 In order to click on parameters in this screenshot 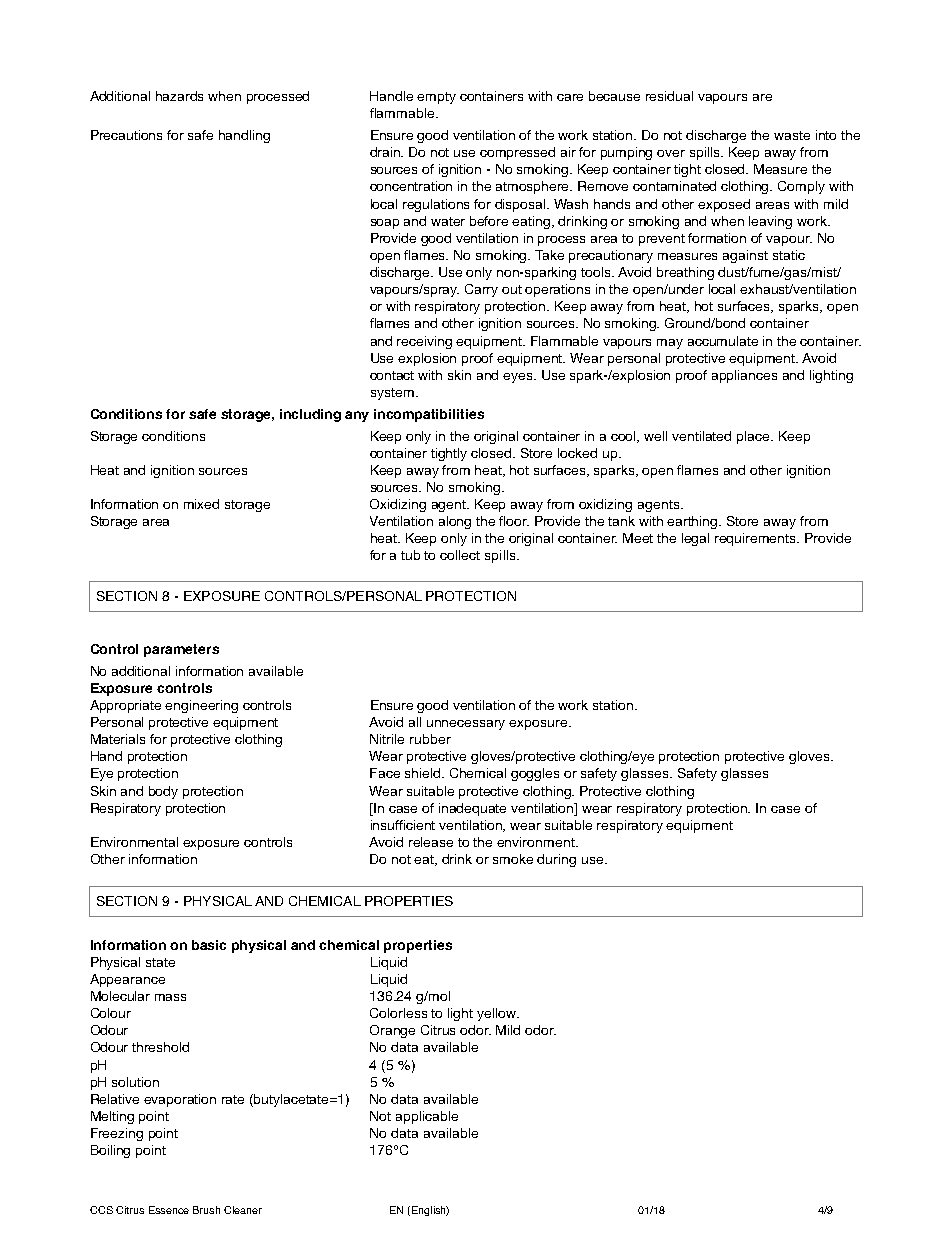, I will do `click(181, 650)`.
